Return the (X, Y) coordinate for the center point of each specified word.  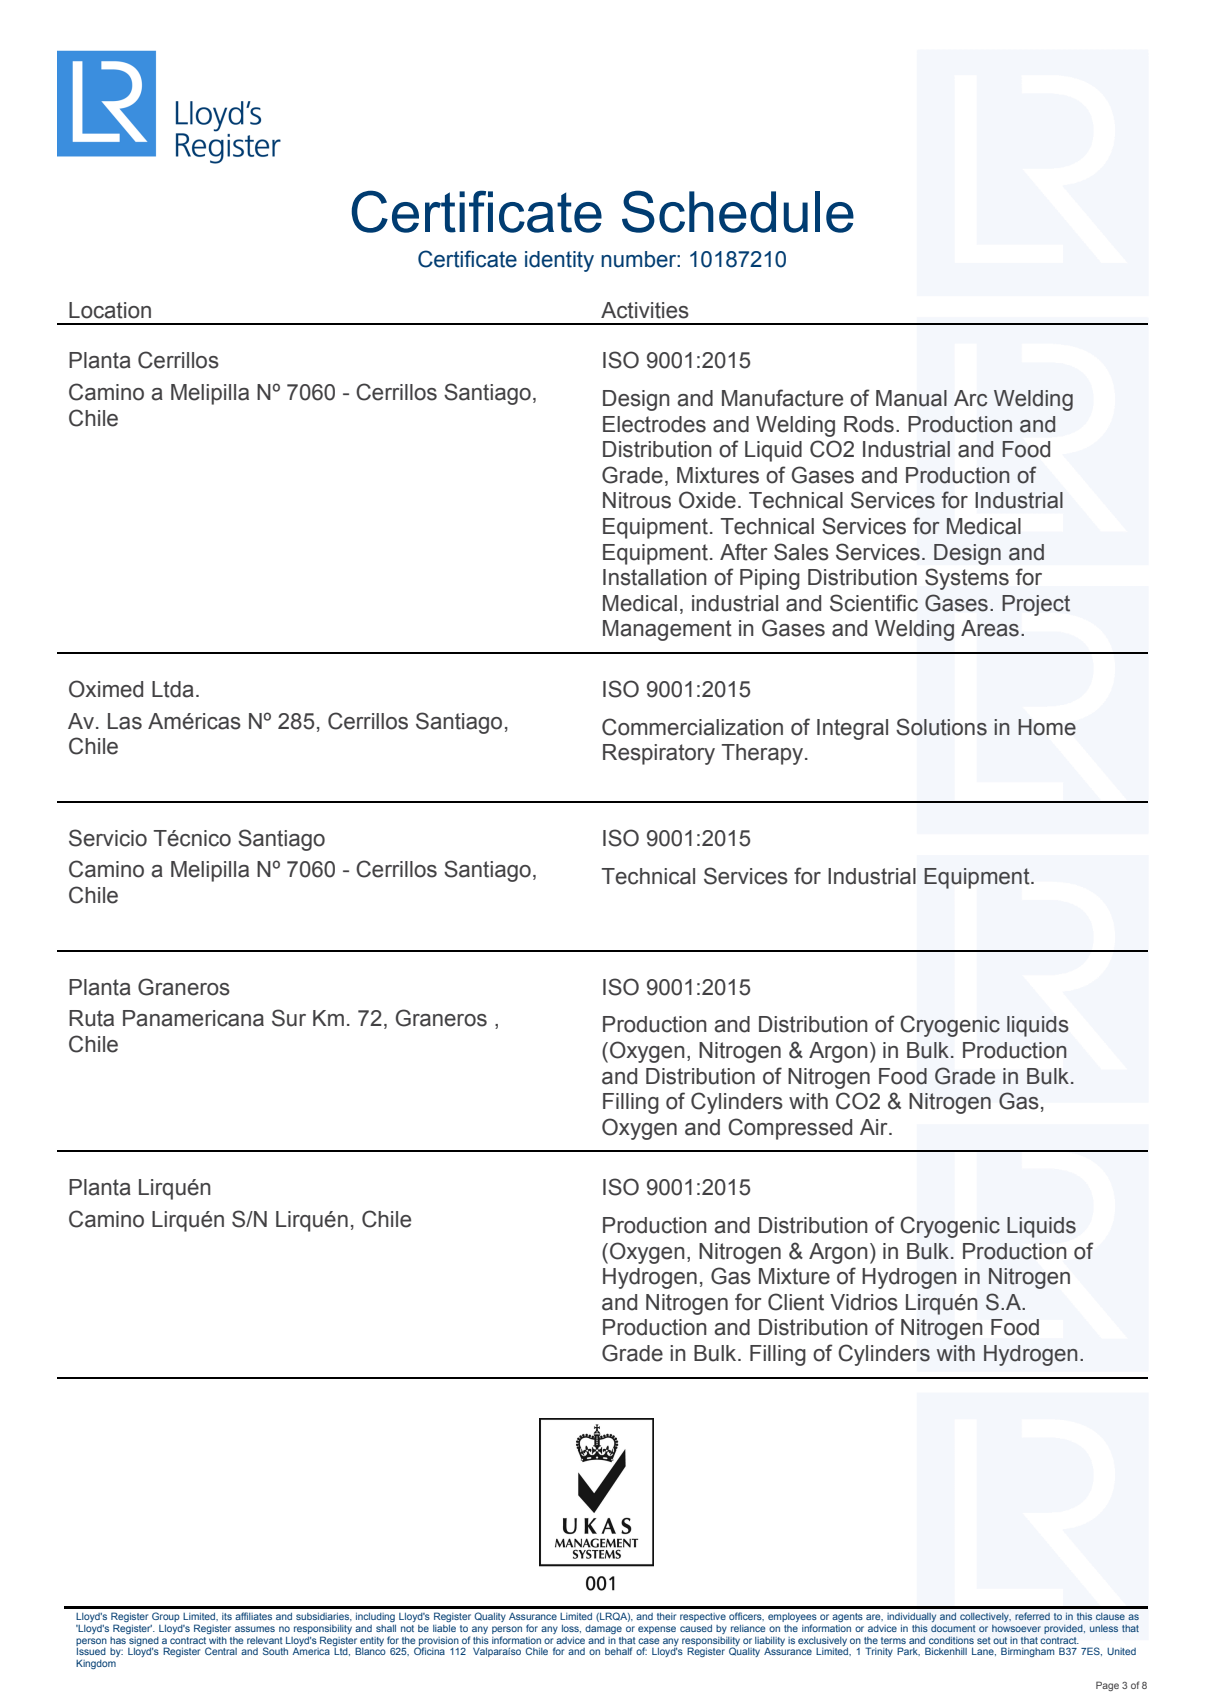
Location (110, 310)
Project (1036, 605)
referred (1032, 1616)
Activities (645, 310)
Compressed (790, 1129)
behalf (618, 1651)
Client (796, 1302)
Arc (971, 398)
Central (221, 1651)
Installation (655, 577)
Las (125, 721)
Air (875, 1127)
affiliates (253, 1616)
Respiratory (659, 754)
